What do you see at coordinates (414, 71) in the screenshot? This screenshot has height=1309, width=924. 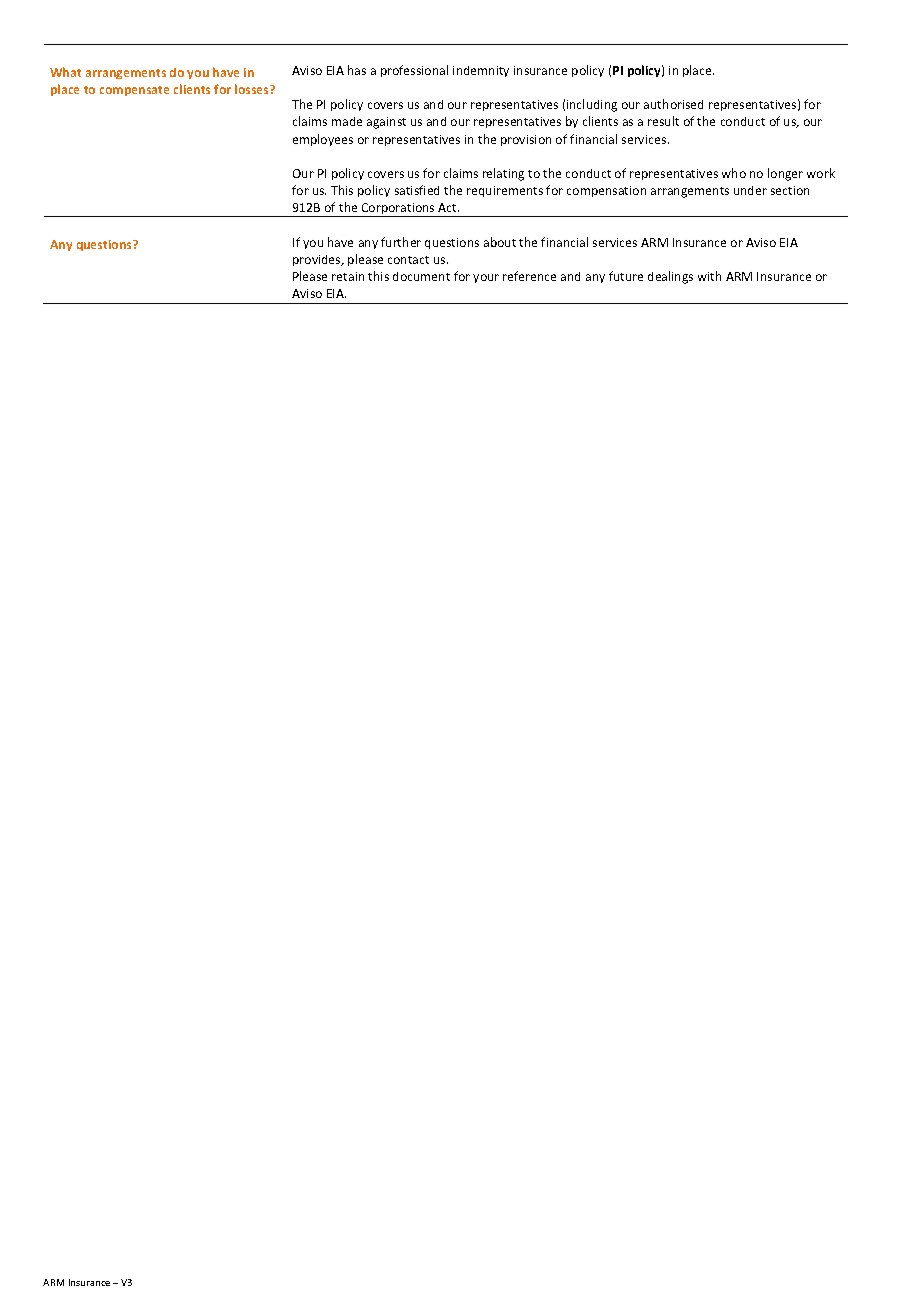 I see `professional` at bounding box center [414, 71].
